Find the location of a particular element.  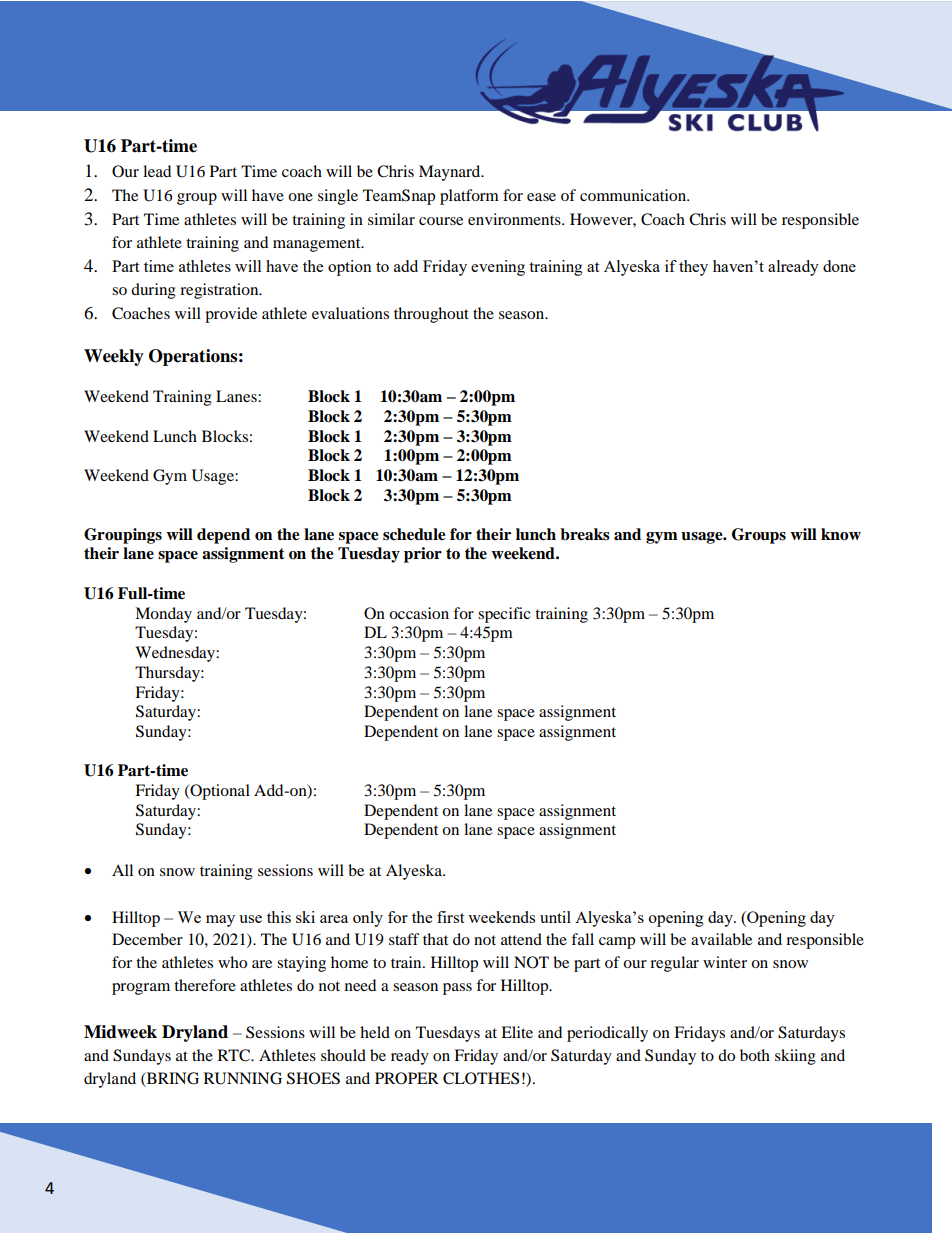

Monday is located at coordinates (163, 615).
